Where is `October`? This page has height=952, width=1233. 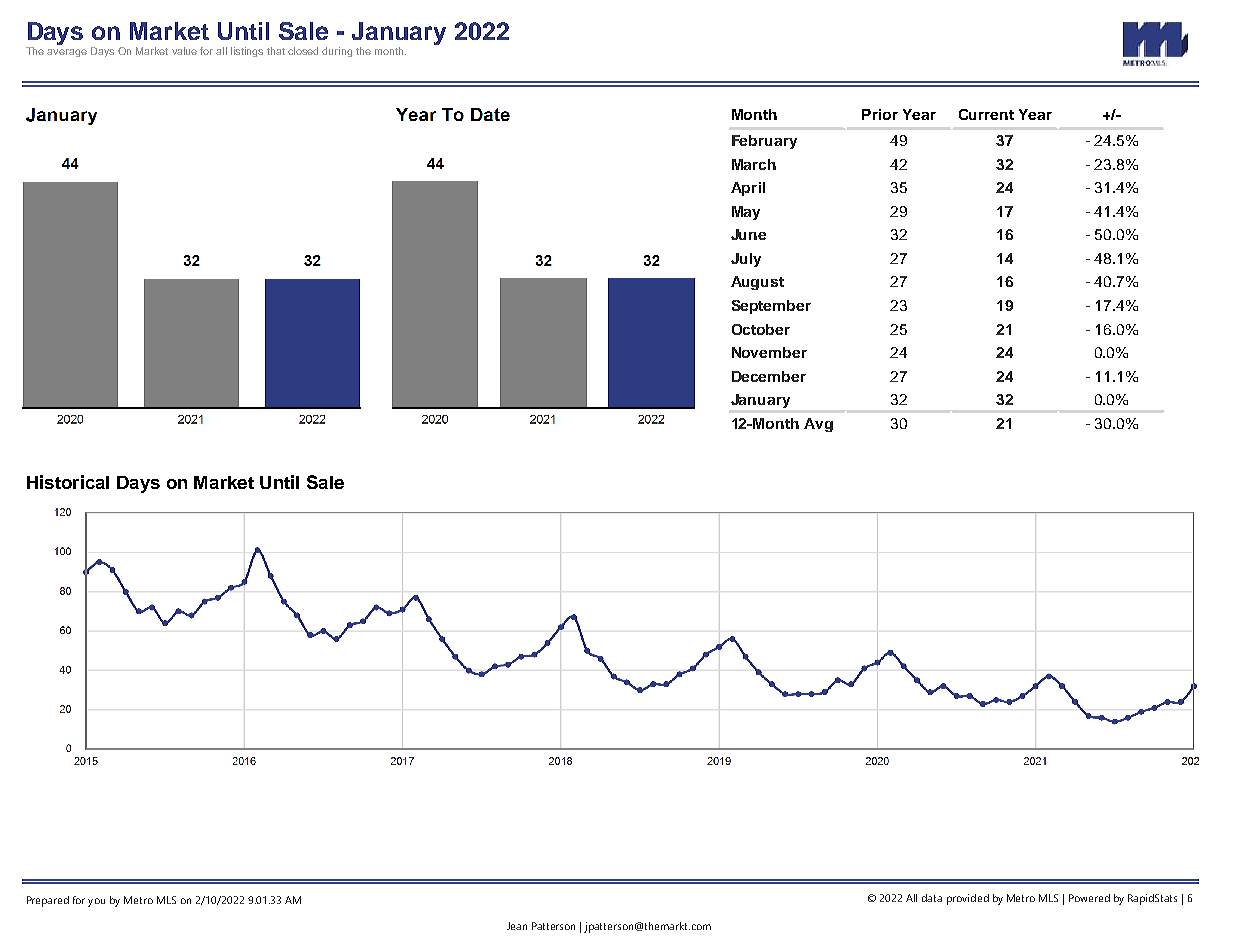
October is located at coordinates (761, 329).
